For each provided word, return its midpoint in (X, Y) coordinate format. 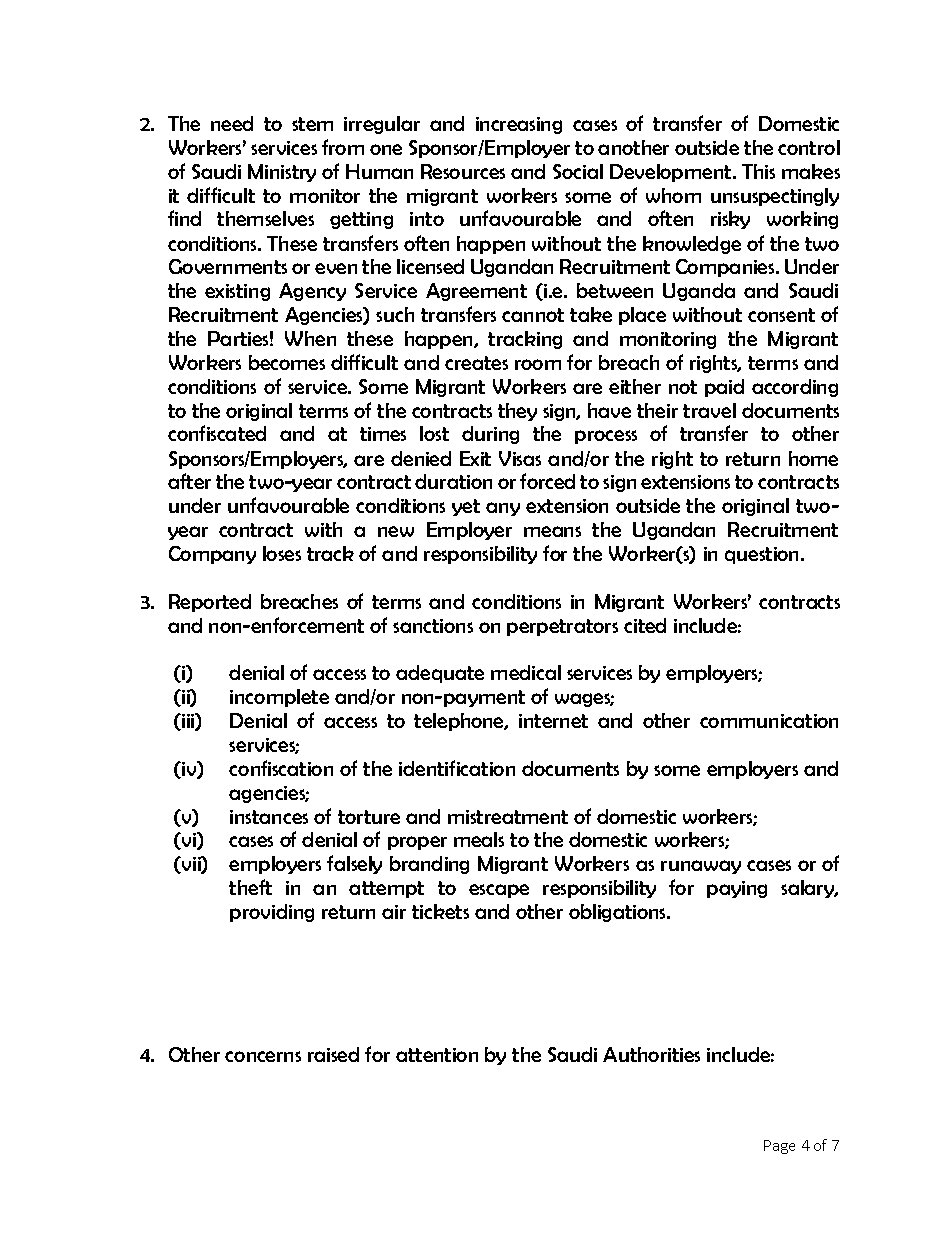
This (758, 171)
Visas (520, 458)
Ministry (282, 173)
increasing (519, 125)
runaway (701, 867)
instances (269, 817)
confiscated (217, 433)
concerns (263, 1056)
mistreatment (508, 817)
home (813, 458)
